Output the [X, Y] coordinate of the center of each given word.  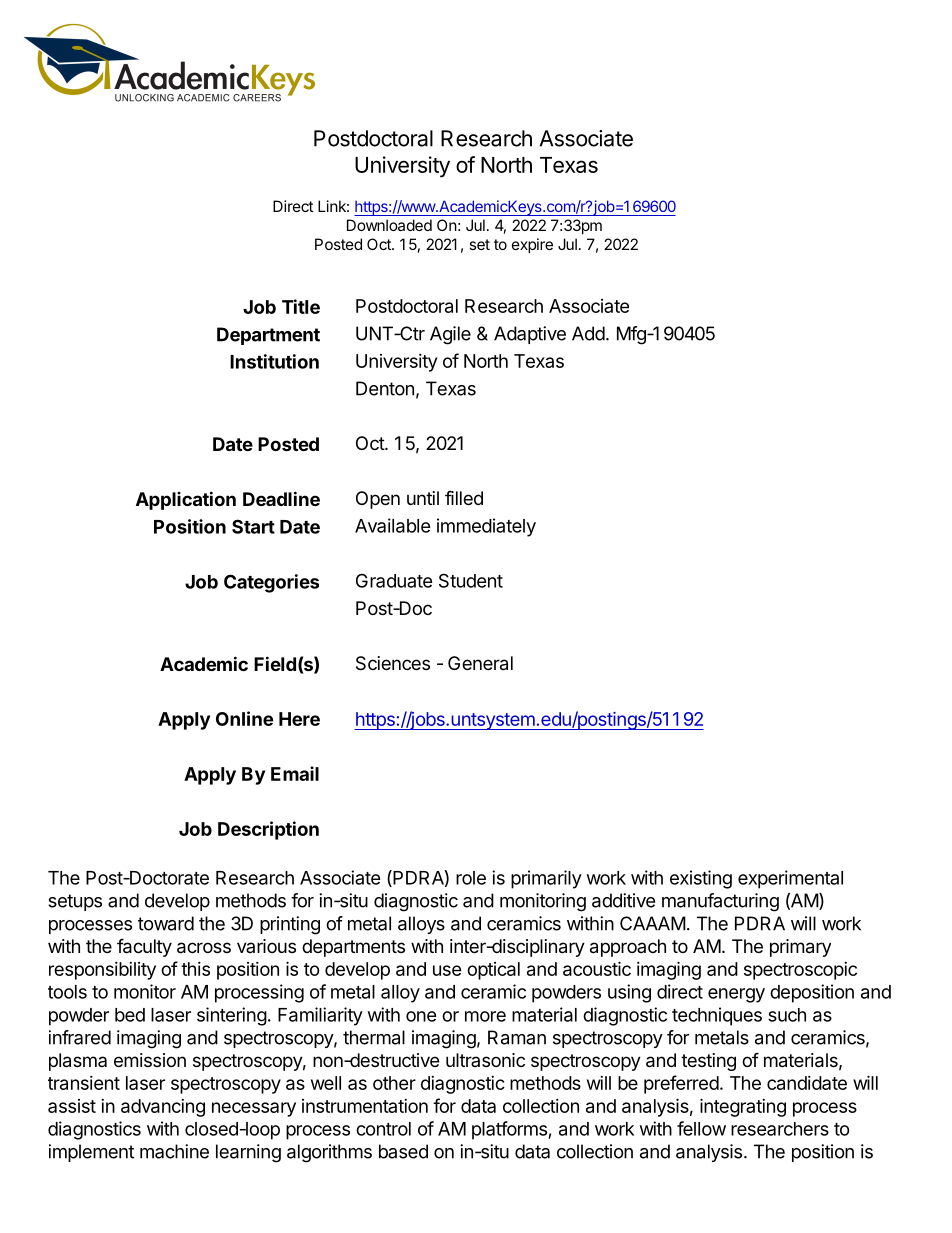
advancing [163, 1108]
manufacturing [720, 902]
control [383, 1129]
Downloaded [389, 225]
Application [186, 500]
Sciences [393, 663]
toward [166, 923]
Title [301, 306]
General [480, 663]
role [471, 878]
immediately [486, 527]
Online [244, 718]
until [423, 498]
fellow [701, 1128]
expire [532, 245]
